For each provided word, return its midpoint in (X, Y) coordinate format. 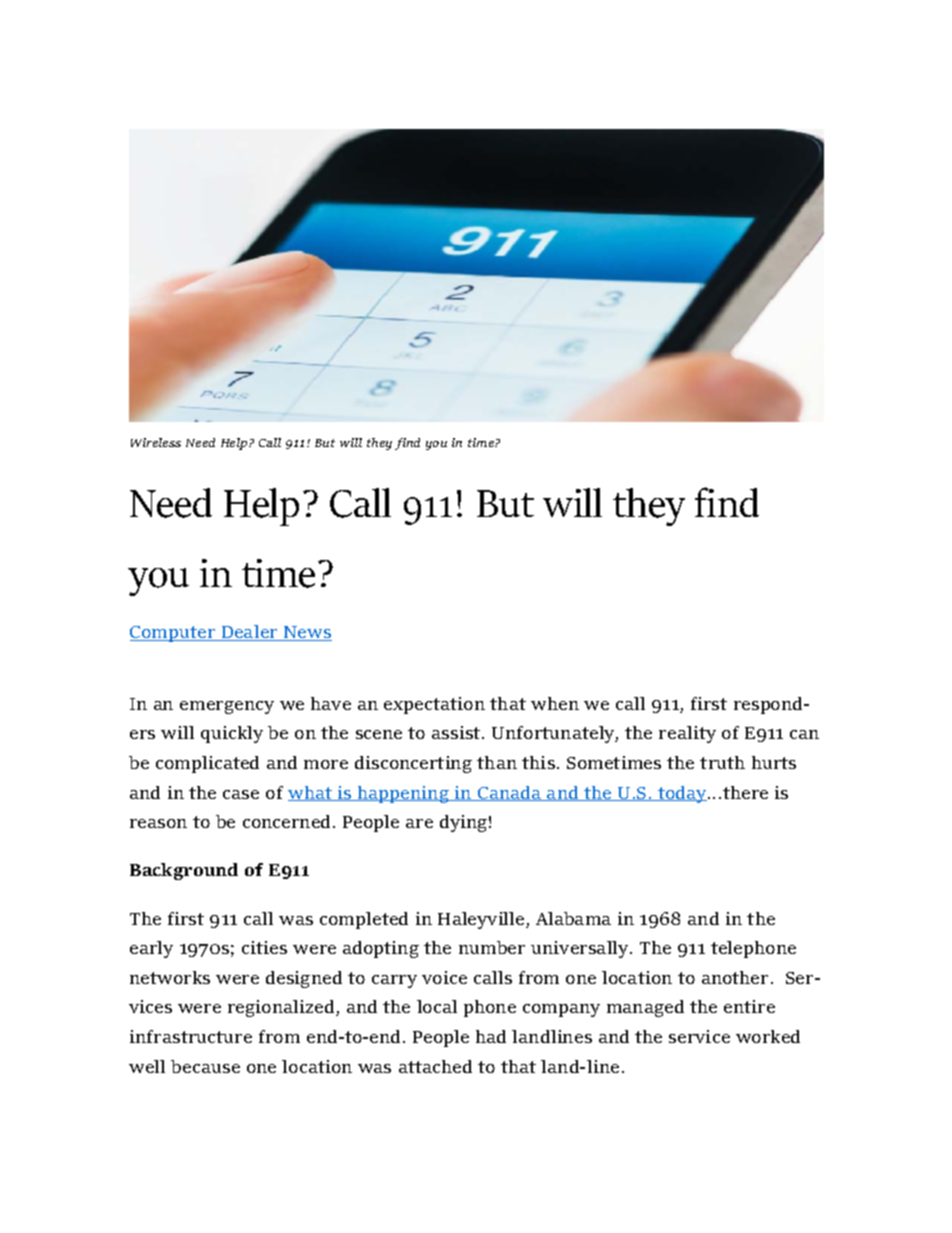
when (555, 703)
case (241, 794)
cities (264, 947)
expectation (434, 705)
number (492, 947)
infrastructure (191, 1036)
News (307, 633)
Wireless (156, 442)
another (735, 977)
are (419, 823)
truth (722, 762)
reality (687, 734)
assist (457, 732)
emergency (227, 707)
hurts (774, 762)
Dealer (250, 633)
